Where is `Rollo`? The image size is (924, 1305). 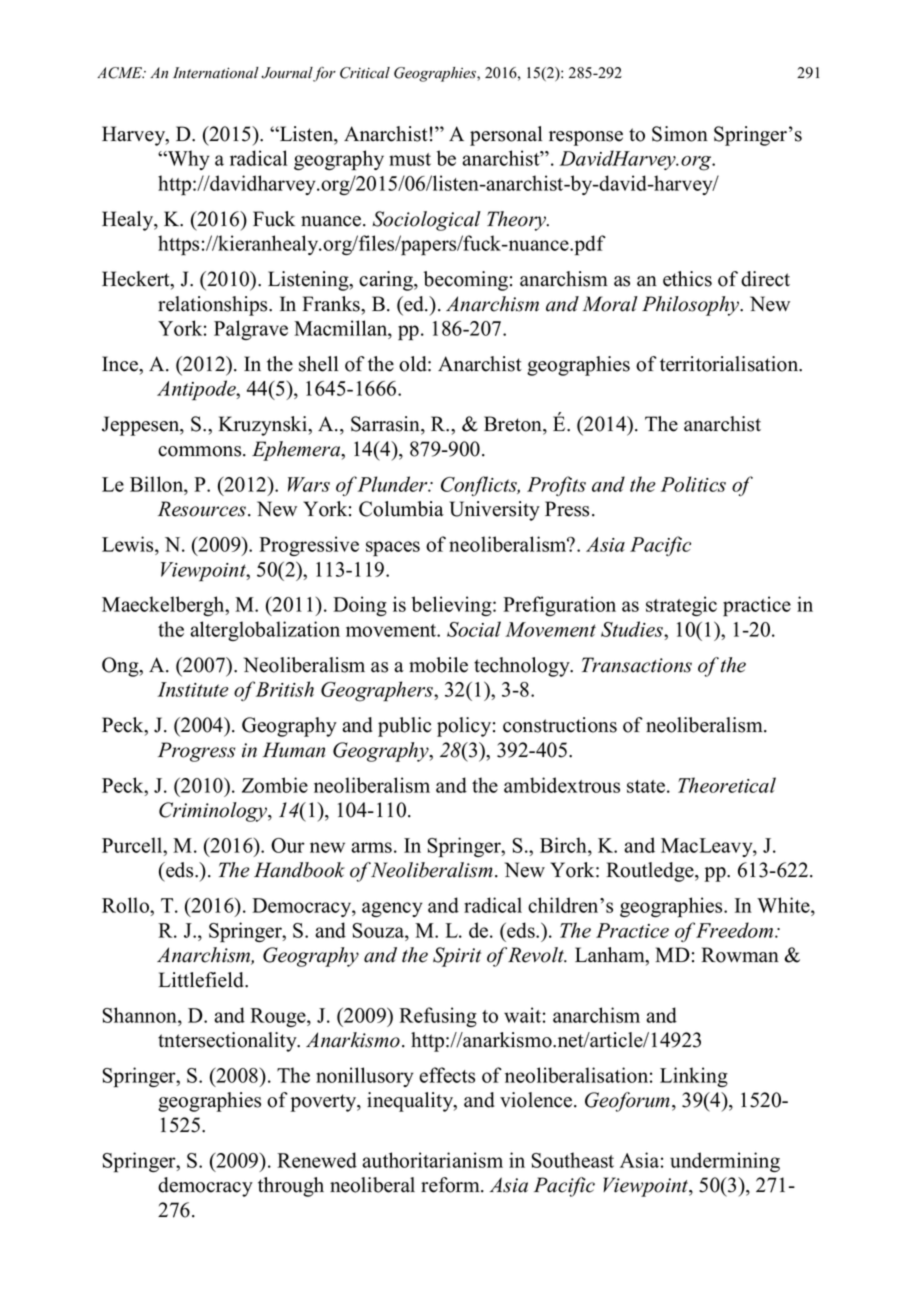
Rollo is located at coordinates (126, 905).
